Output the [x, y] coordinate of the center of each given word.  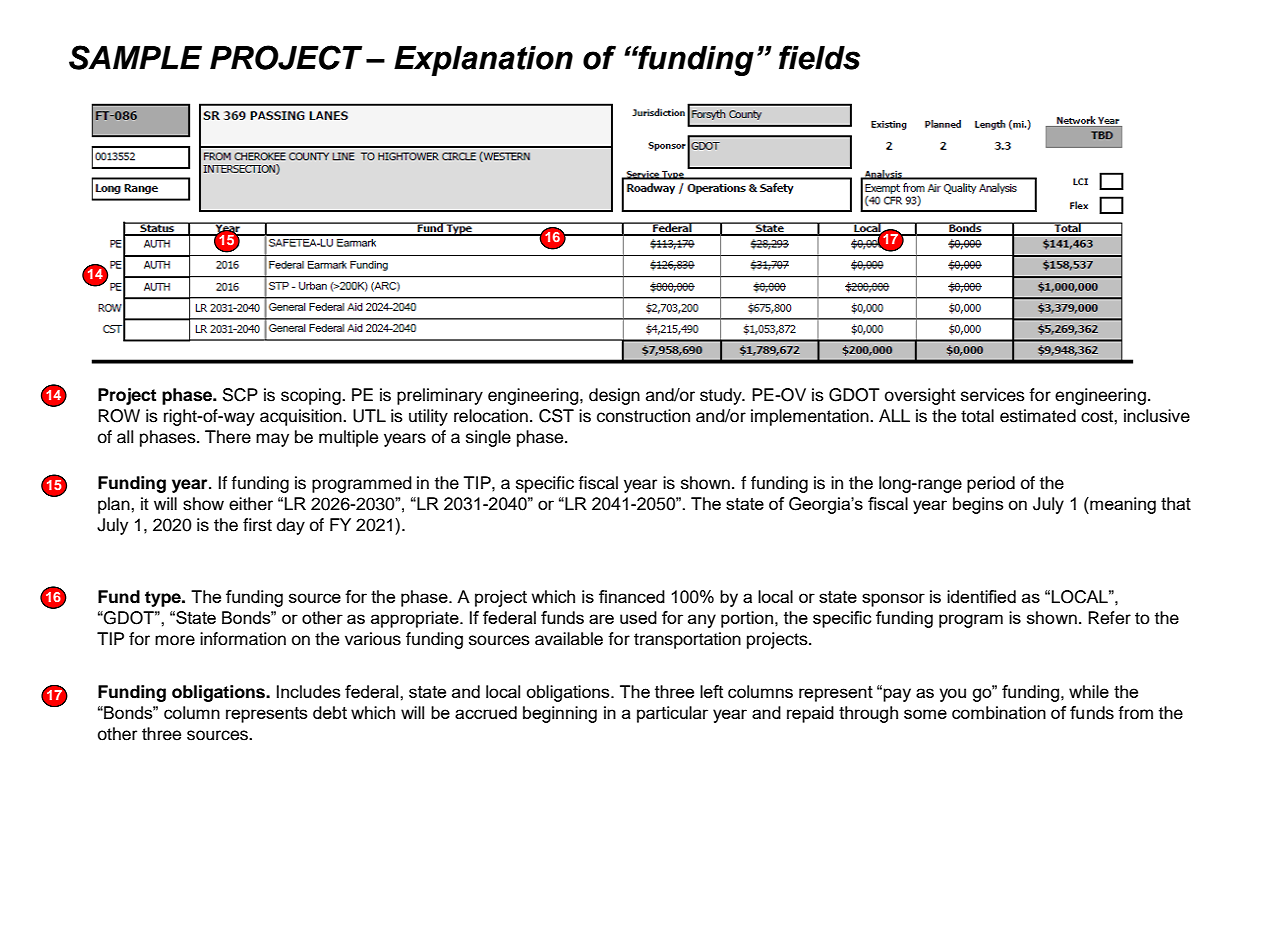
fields [819, 57]
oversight [920, 396]
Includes [308, 691]
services [993, 395]
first [257, 525]
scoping [312, 396]
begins [978, 505]
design [614, 396]
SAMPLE [135, 57]
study [722, 396]
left [711, 691]
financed [632, 596]
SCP [240, 395]
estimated [1038, 416]
